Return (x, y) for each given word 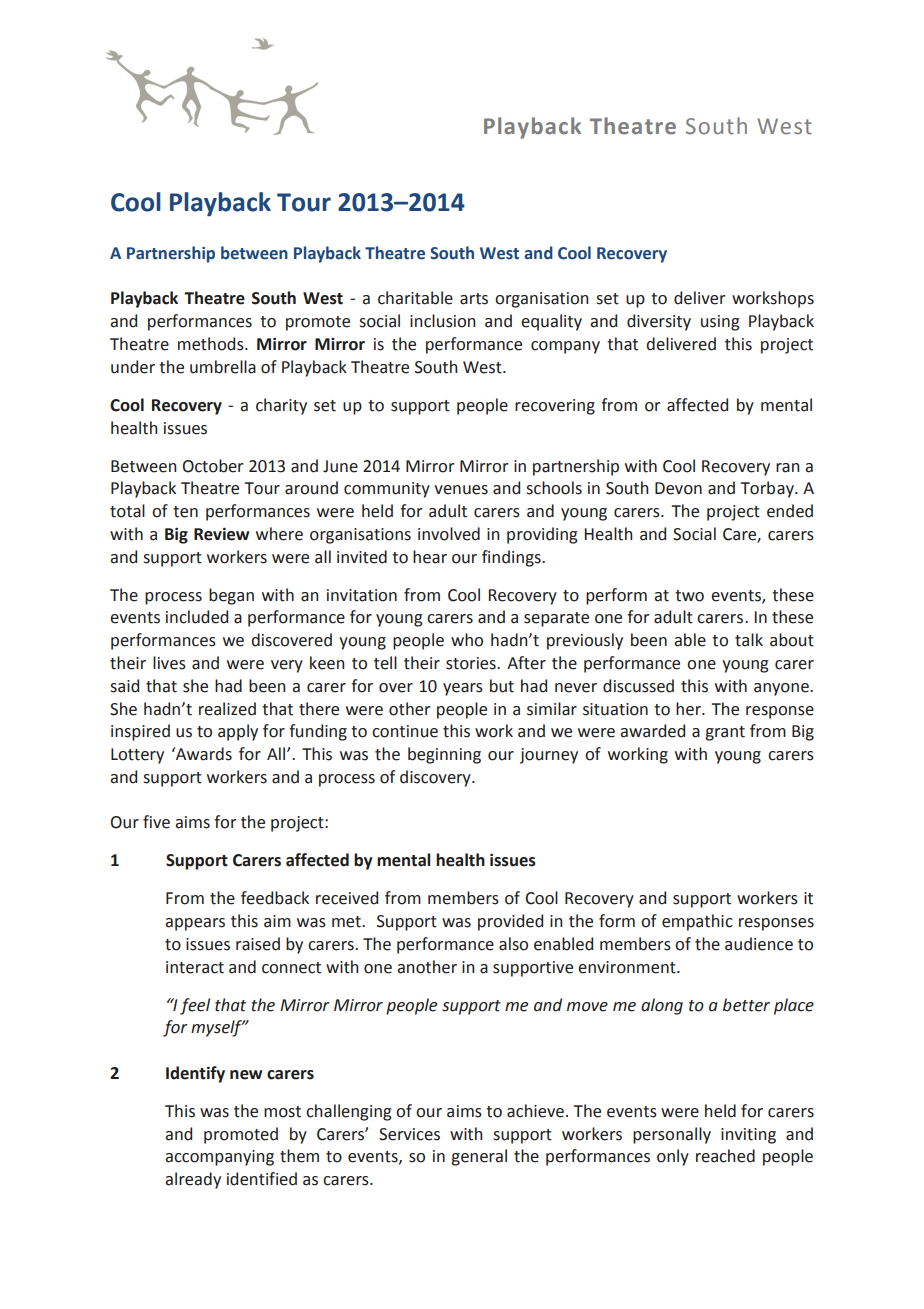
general (479, 1157)
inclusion (442, 321)
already (193, 1180)
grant (725, 733)
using (720, 323)
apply (238, 732)
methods (212, 344)
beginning (444, 755)
